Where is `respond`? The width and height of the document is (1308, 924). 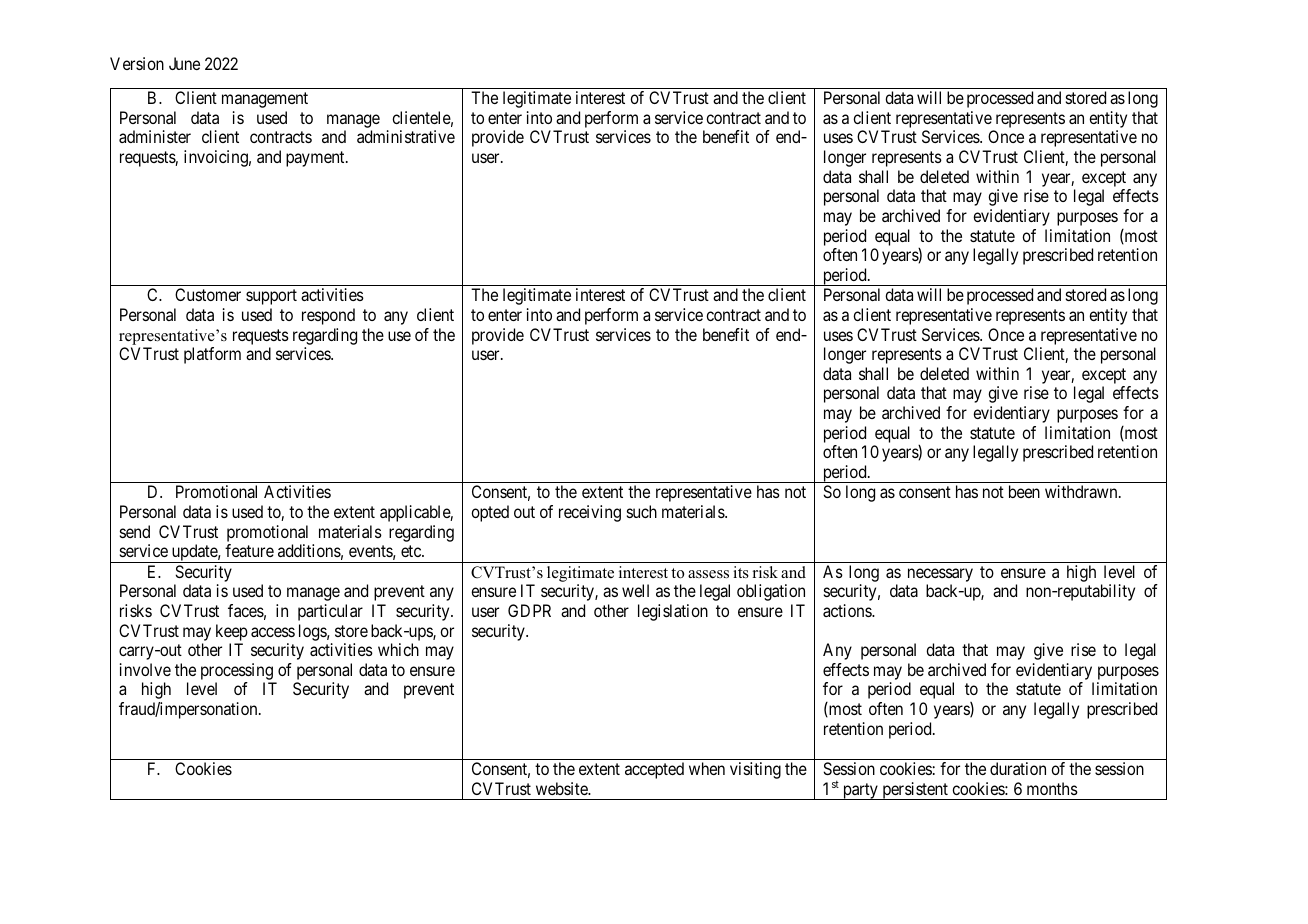 respond is located at coordinates (328, 316).
